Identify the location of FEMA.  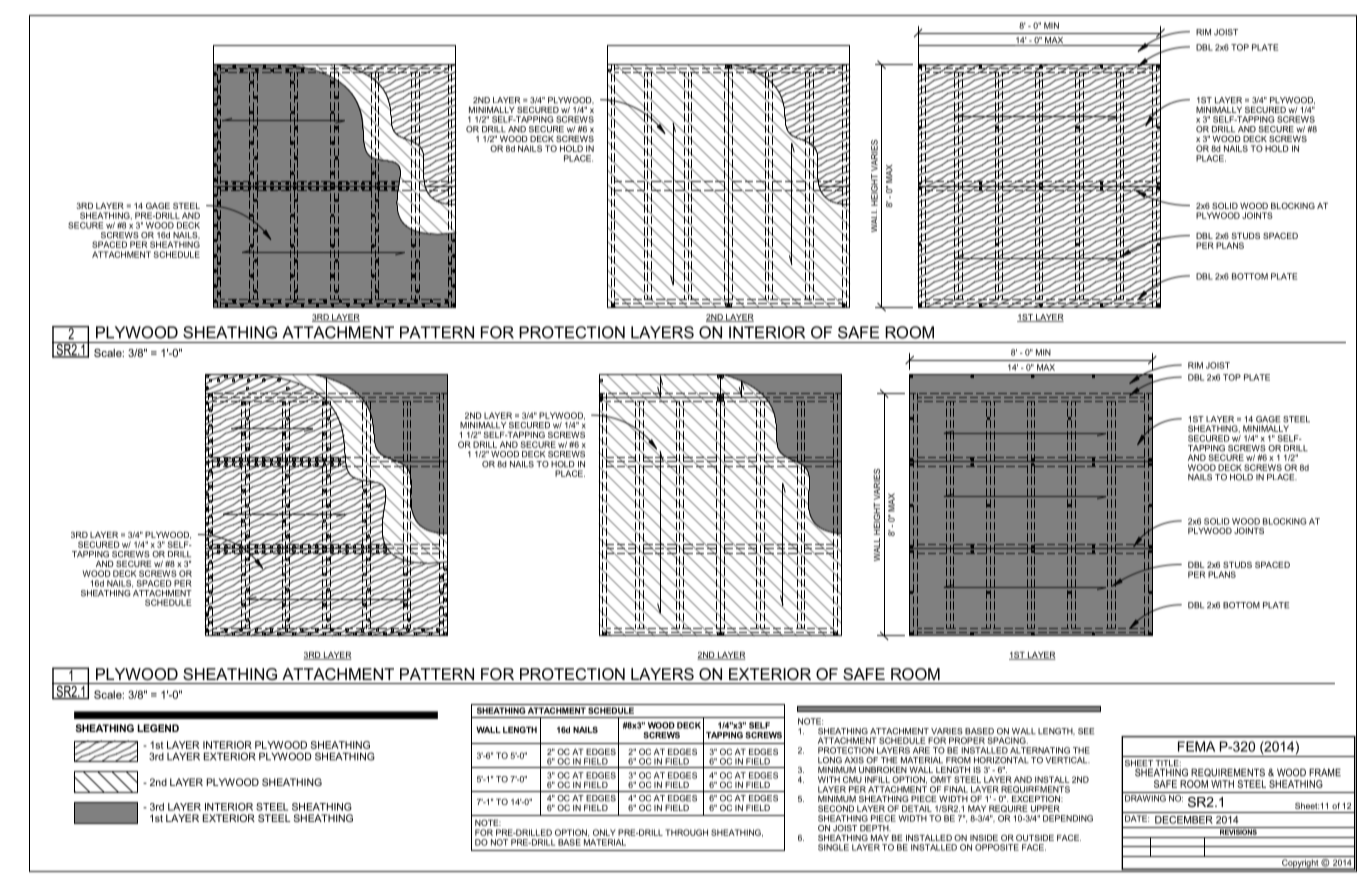
(1196, 746).
